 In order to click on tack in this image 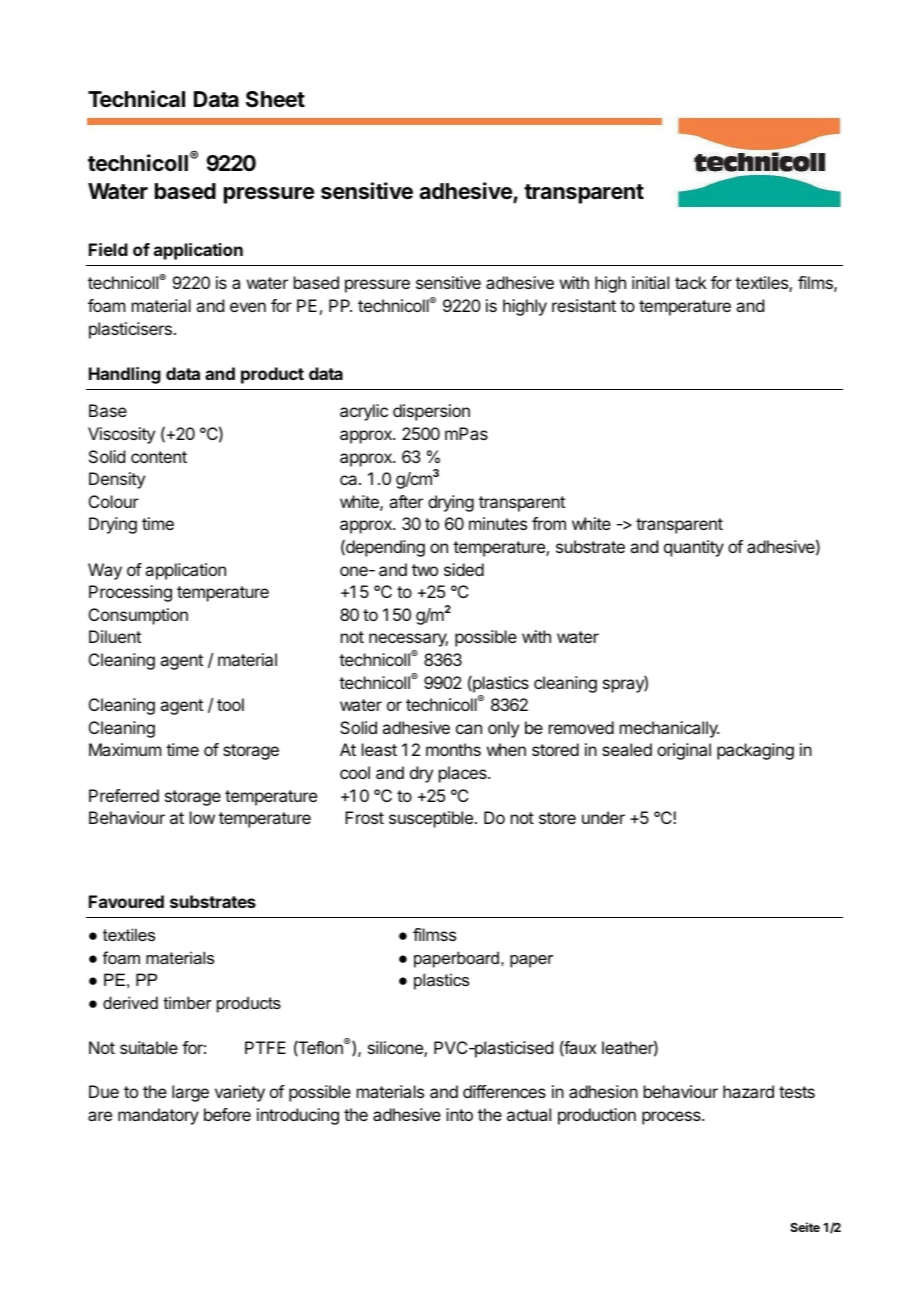, I will do `click(691, 282)`.
